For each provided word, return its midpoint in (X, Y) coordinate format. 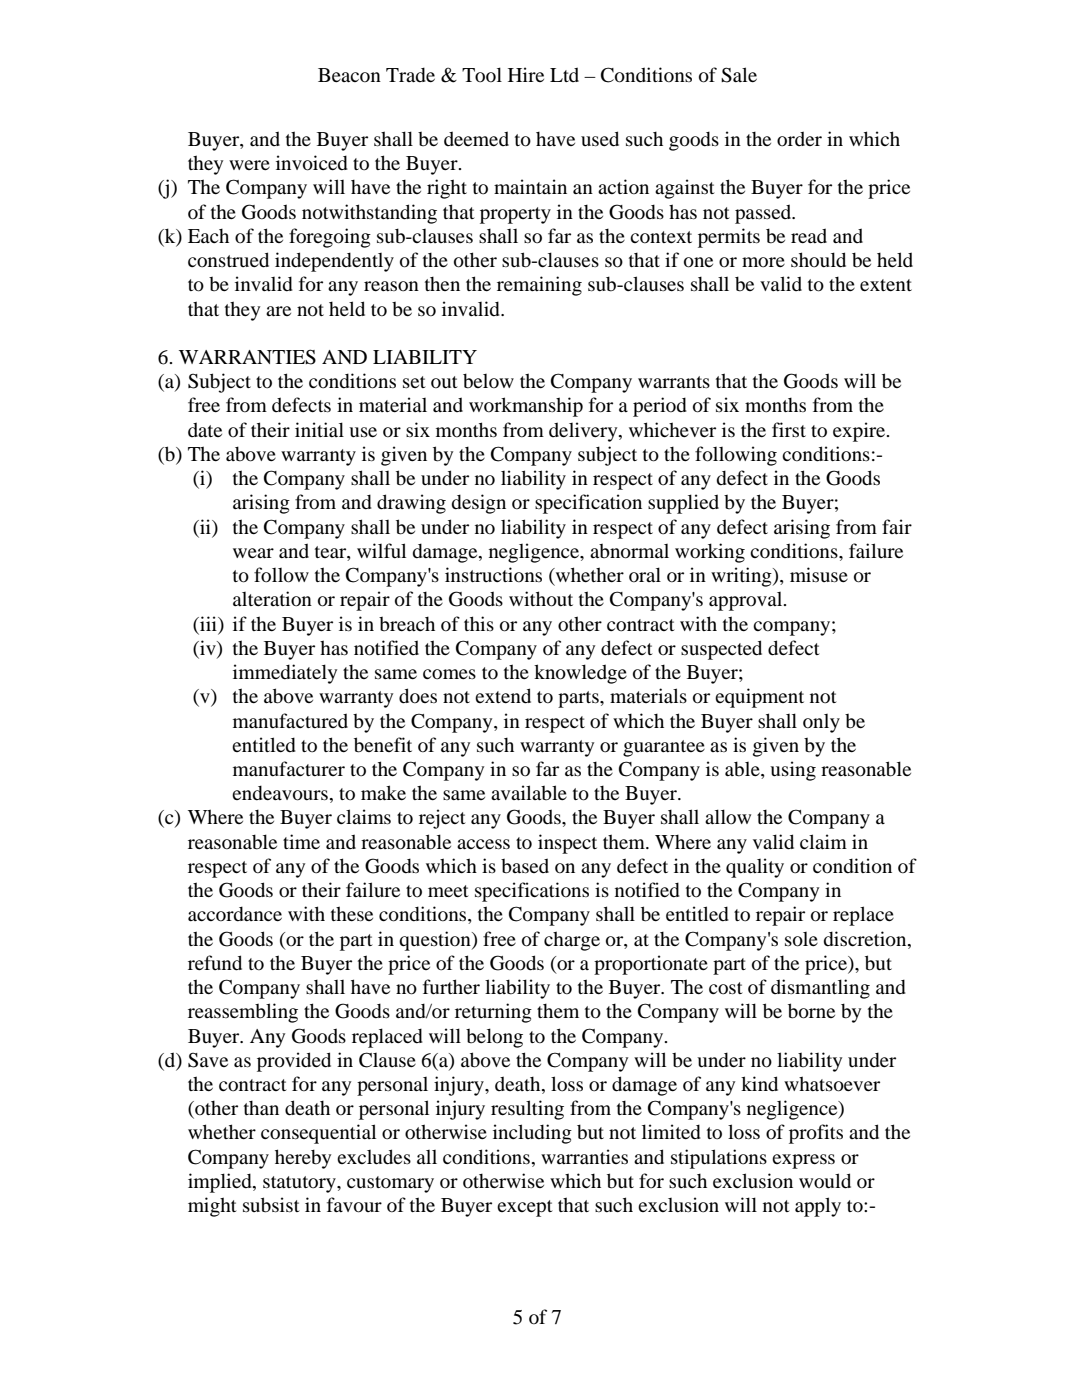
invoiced (312, 163)
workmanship (526, 407)
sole (801, 939)
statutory (300, 1184)
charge (572, 941)
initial (319, 429)
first (789, 429)
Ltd (564, 74)
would (825, 1181)
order (799, 139)
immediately (285, 674)
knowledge (580, 674)
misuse (819, 574)
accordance (235, 914)
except (525, 1208)
